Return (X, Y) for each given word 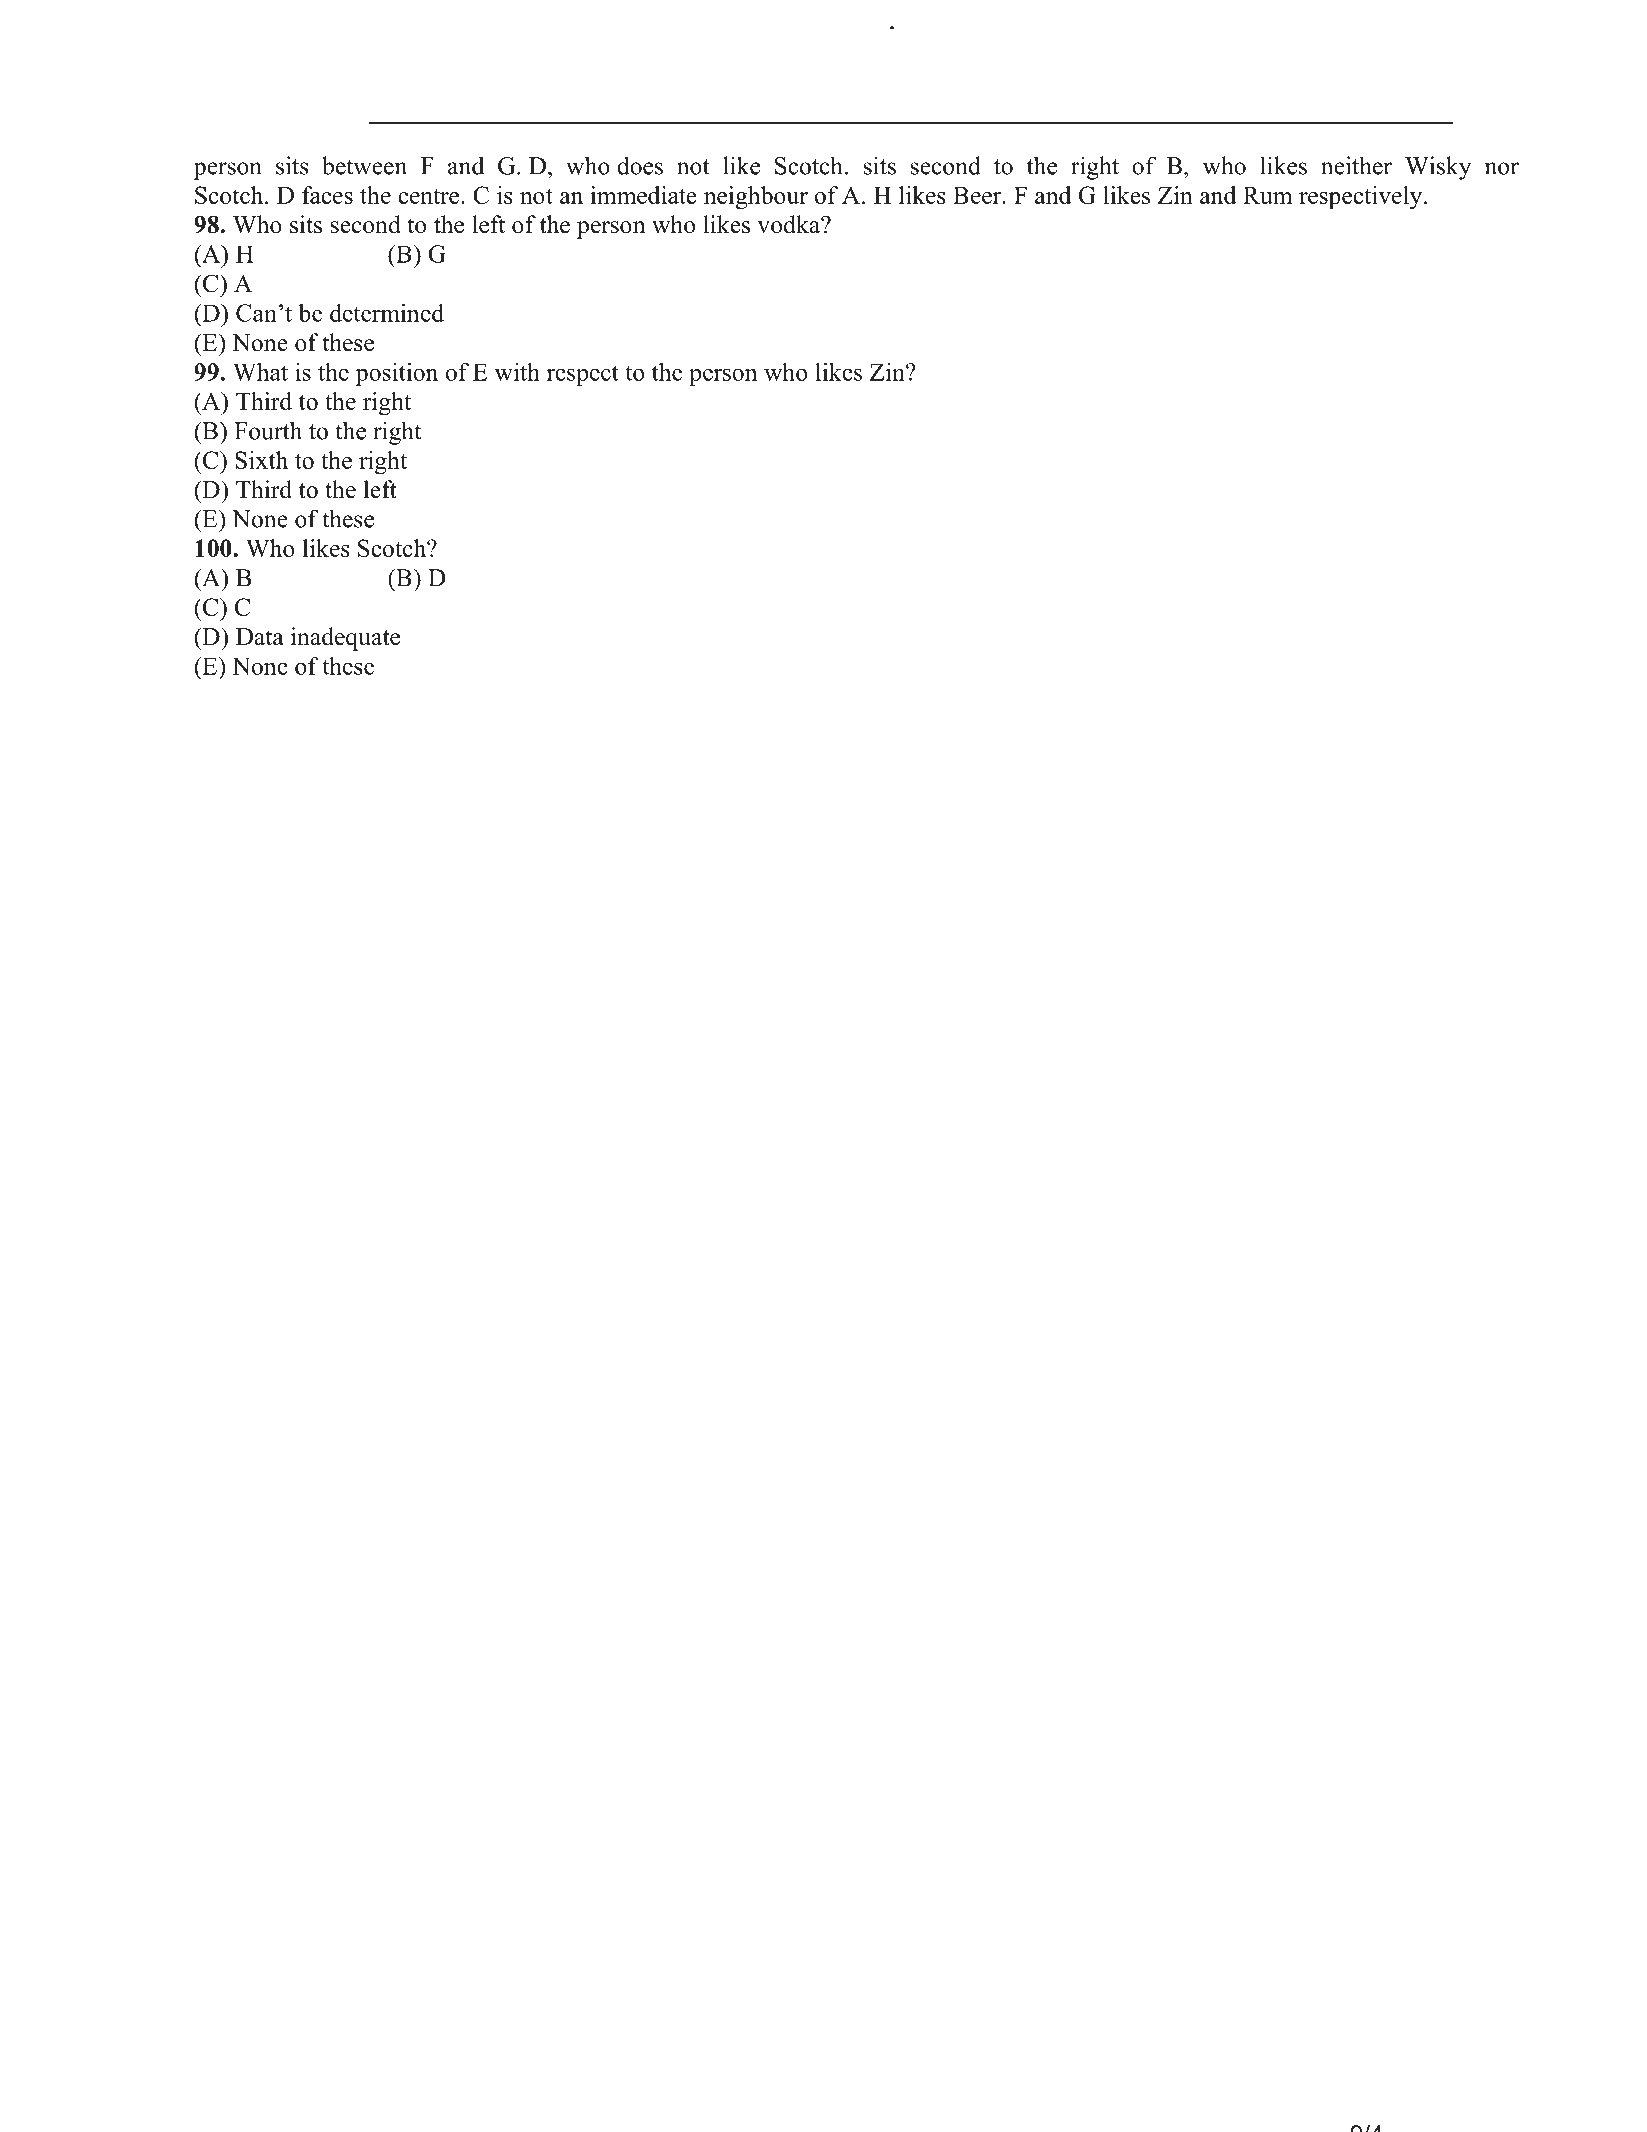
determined (387, 312)
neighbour (756, 198)
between (364, 165)
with (517, 372)
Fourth (268, 430)
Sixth (261, 460)
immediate (643, 195)
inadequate (345, 639)
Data (260, 637)
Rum (1268, 195)
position (397, 374)
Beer (978, 195)
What (260, 371)
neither (1356, 165)
